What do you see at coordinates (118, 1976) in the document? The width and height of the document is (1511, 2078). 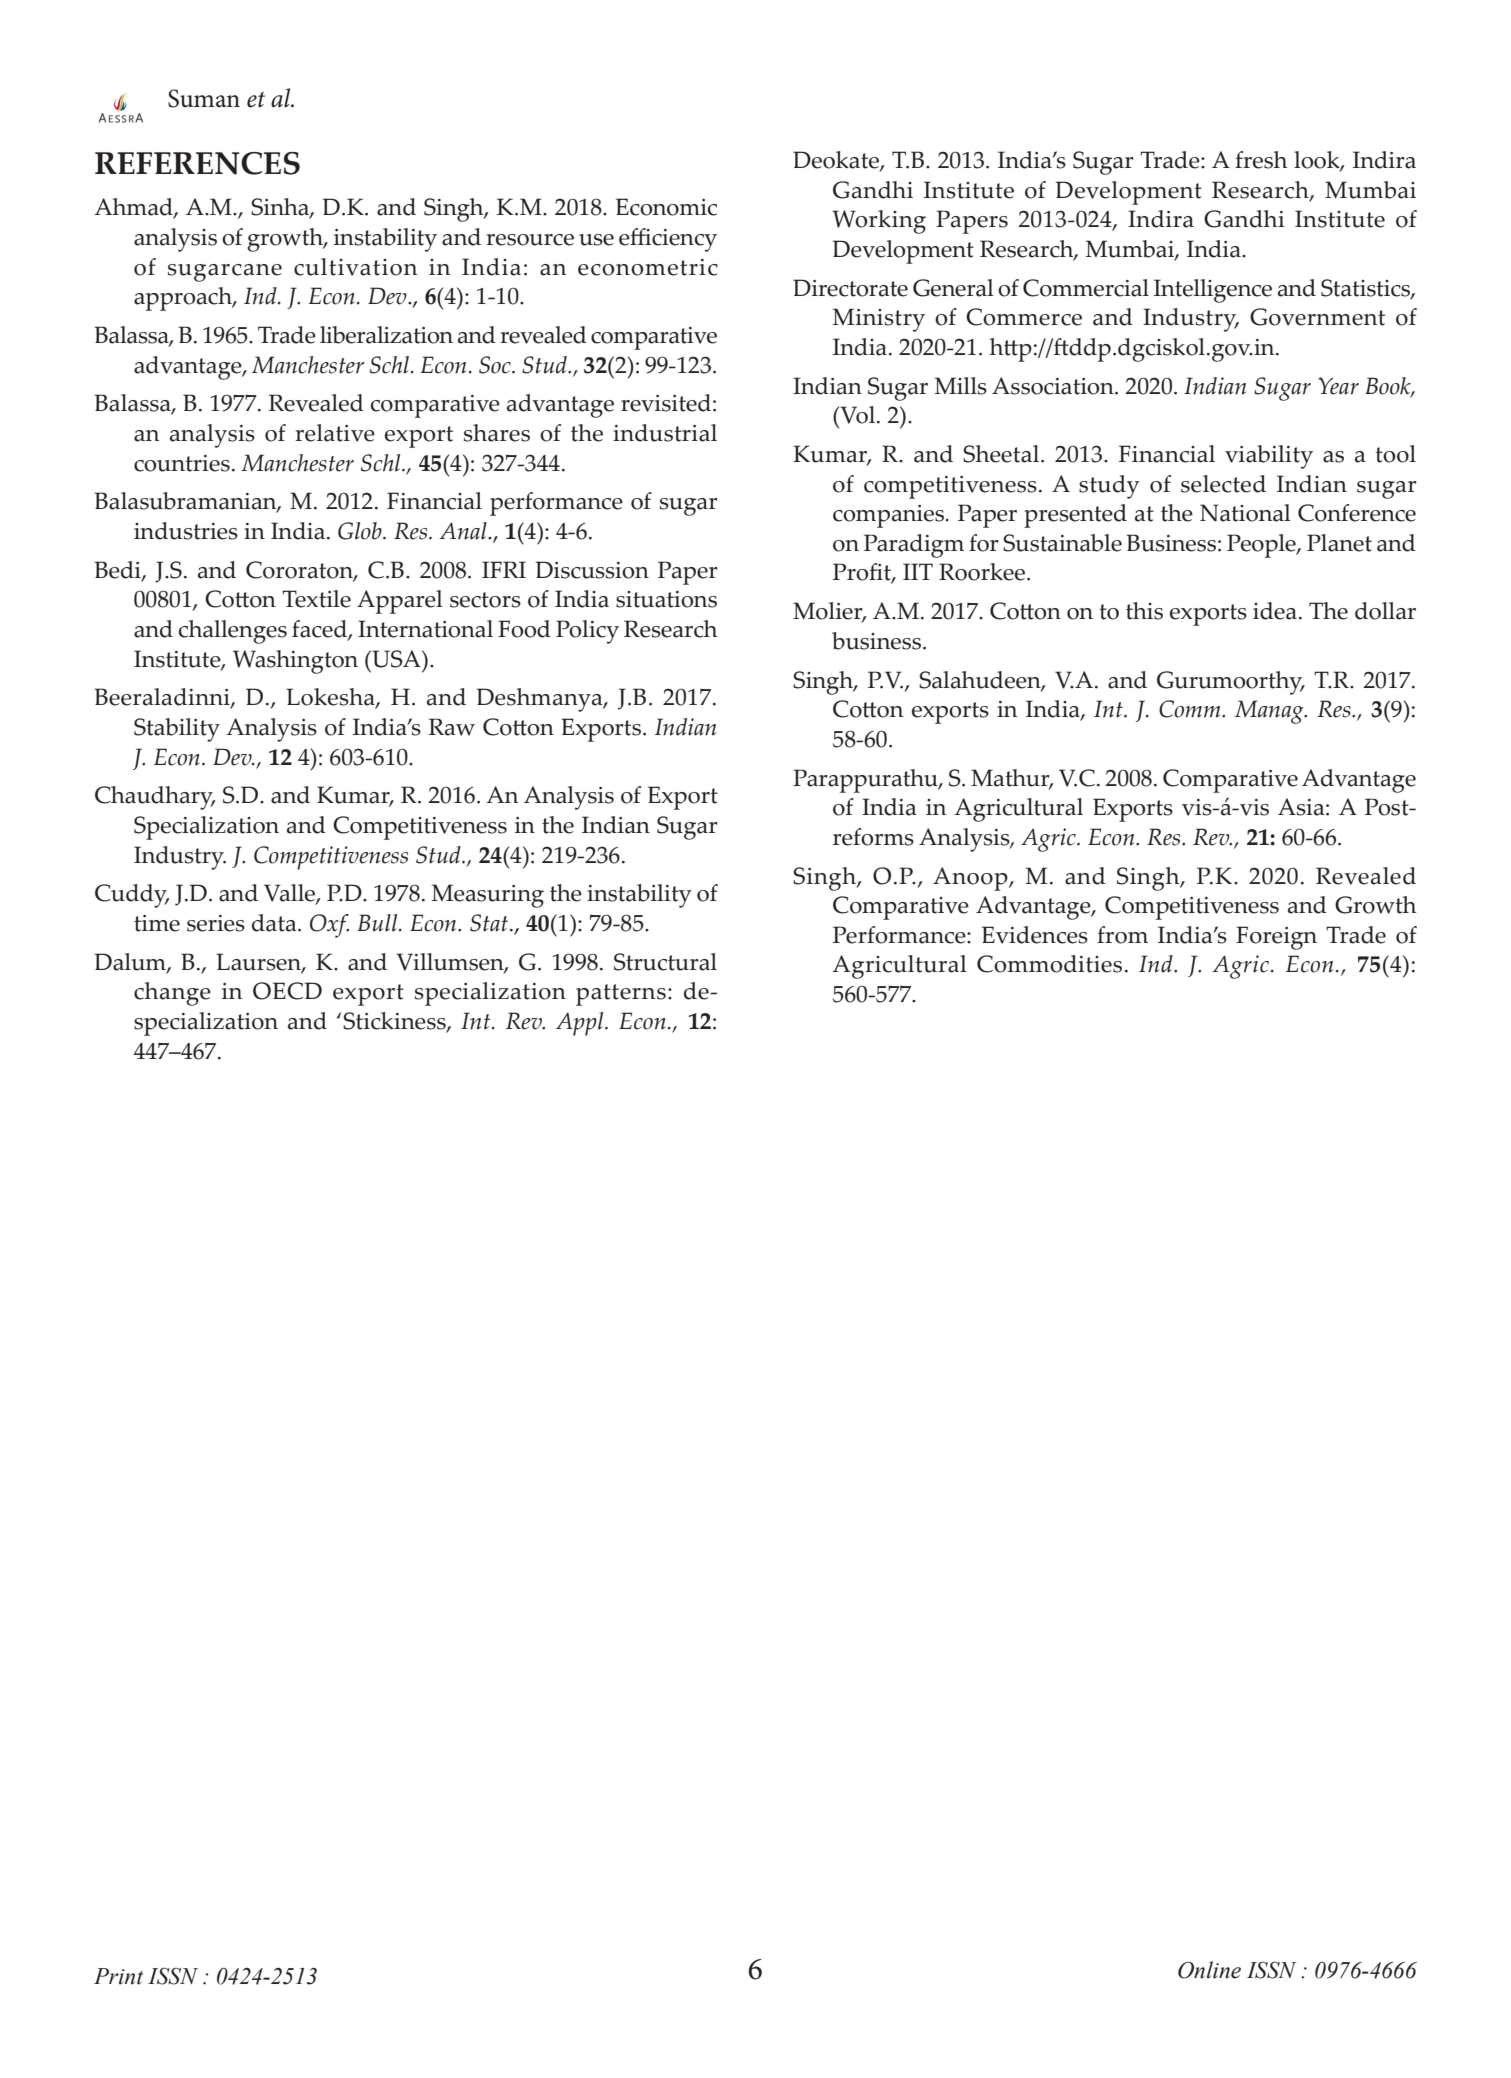 I see `Print` at bounding box center [118, 1976].
